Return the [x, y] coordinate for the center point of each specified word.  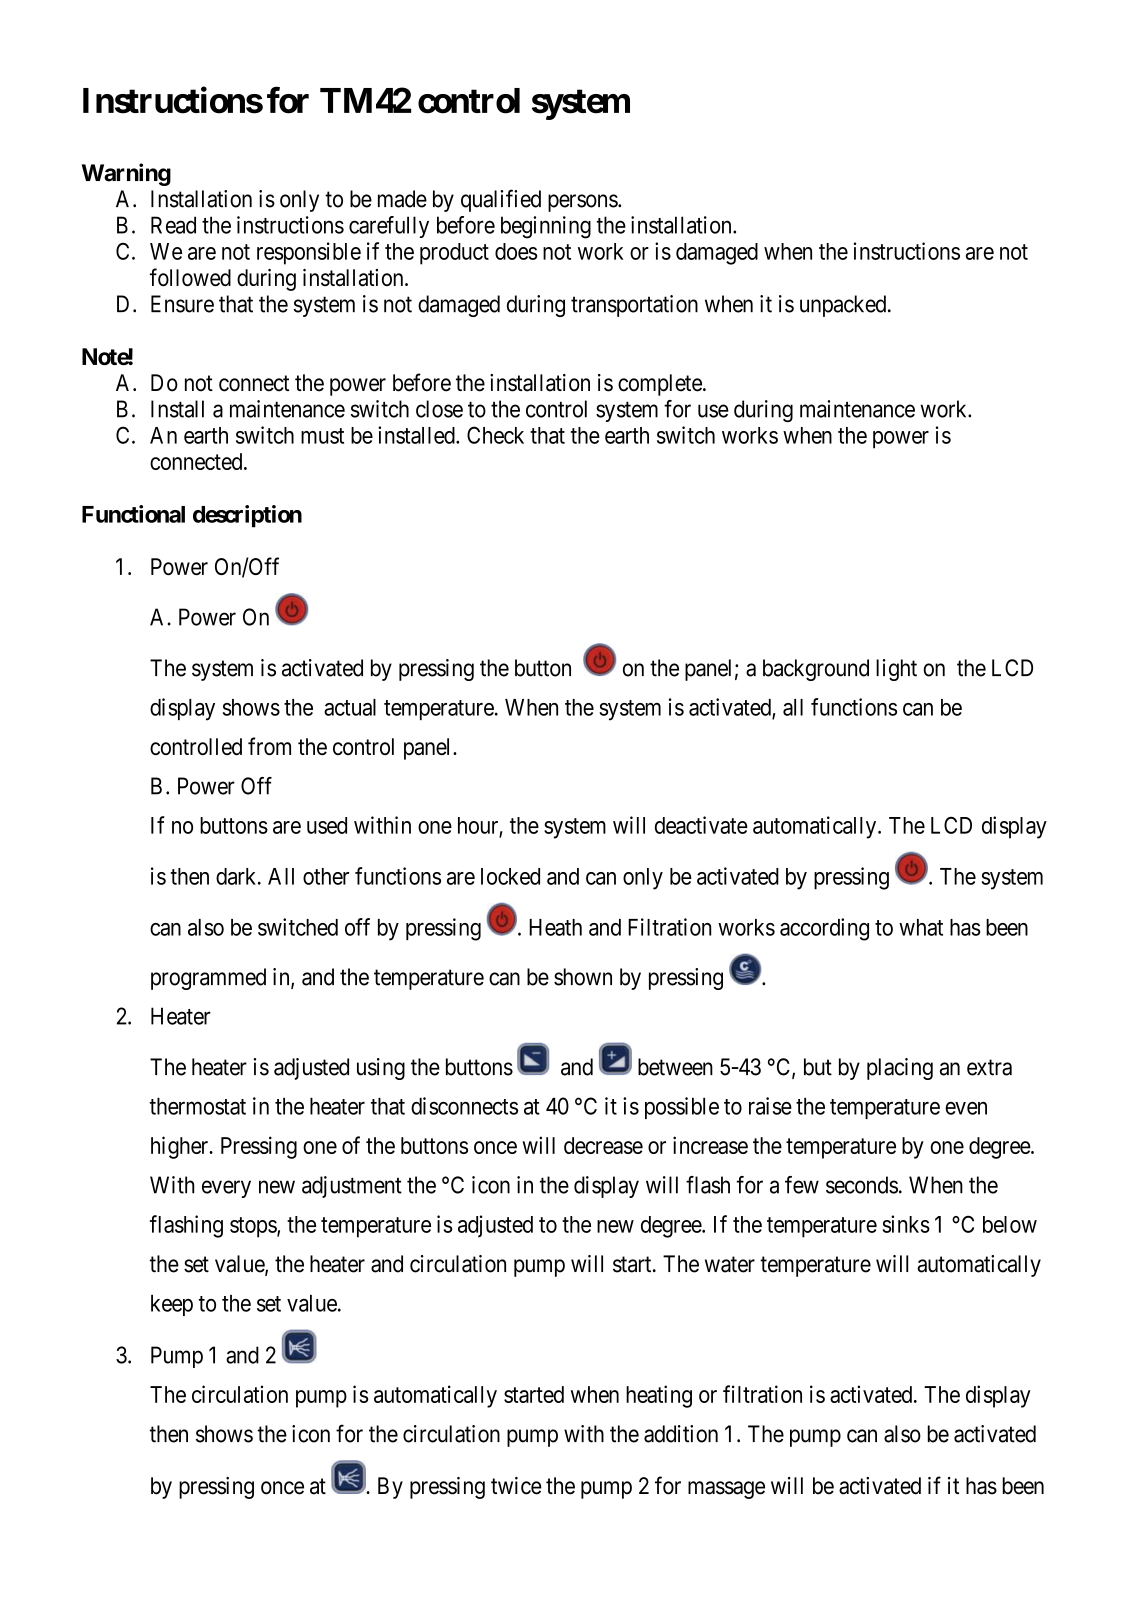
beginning [546, 227]
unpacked [844, 306]
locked [510, 876]
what [921, 927]
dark [237, 876]
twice [516, 1486]
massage [726, 1490]
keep [172, 1305]
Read [173, 225]
